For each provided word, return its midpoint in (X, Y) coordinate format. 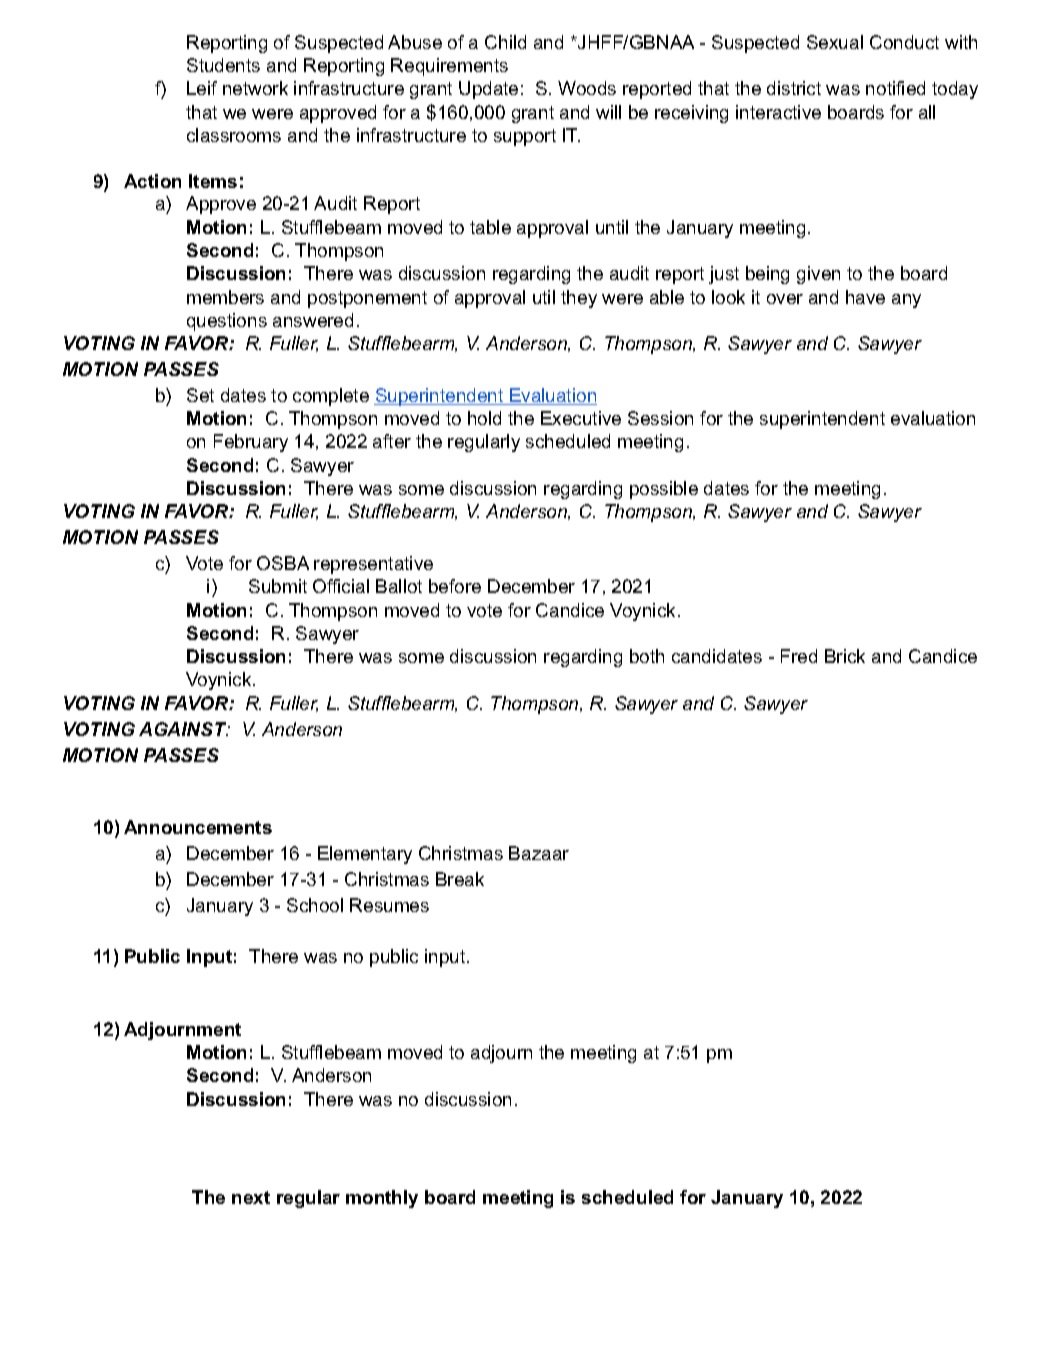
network (255, 88)
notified (895, 88)
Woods (587, 88)
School (315, 905)
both (647, 656)
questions (227, 322)
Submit (278, 586)
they (579, 299)
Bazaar (539, 853)
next (251, 1197)
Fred (799, 656)
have (865, 297)
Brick (845, 656)
